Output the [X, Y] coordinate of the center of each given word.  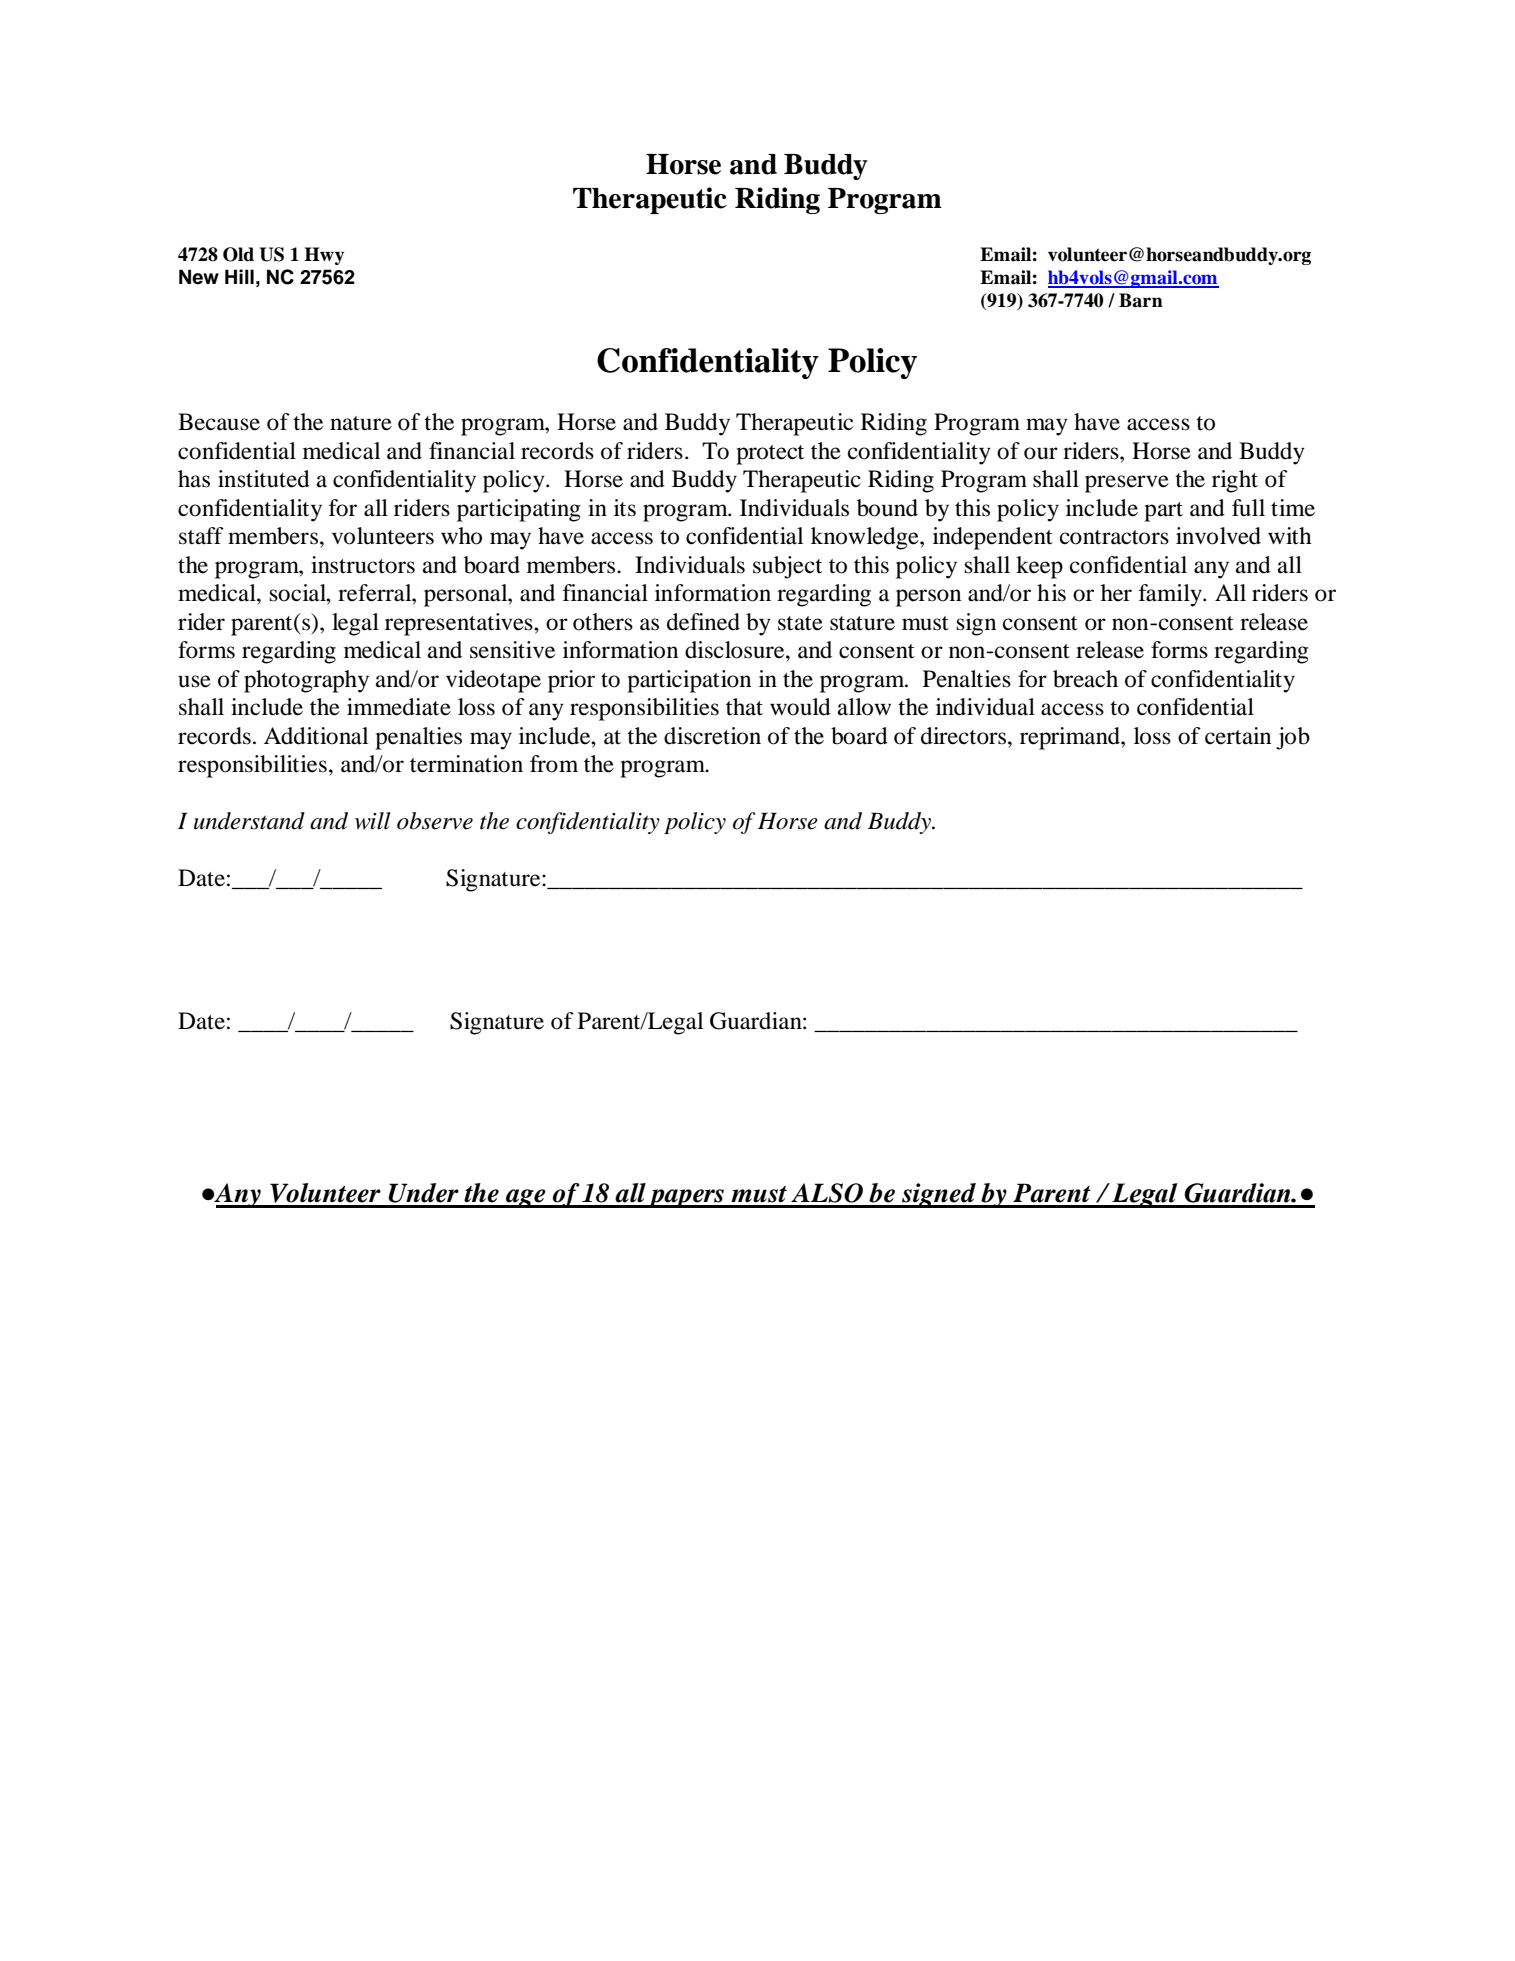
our [1041, 453]
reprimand [1071, 738]
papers [686, 1198]
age [526, 1198]
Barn [1141, 300]
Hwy [324, 256]
